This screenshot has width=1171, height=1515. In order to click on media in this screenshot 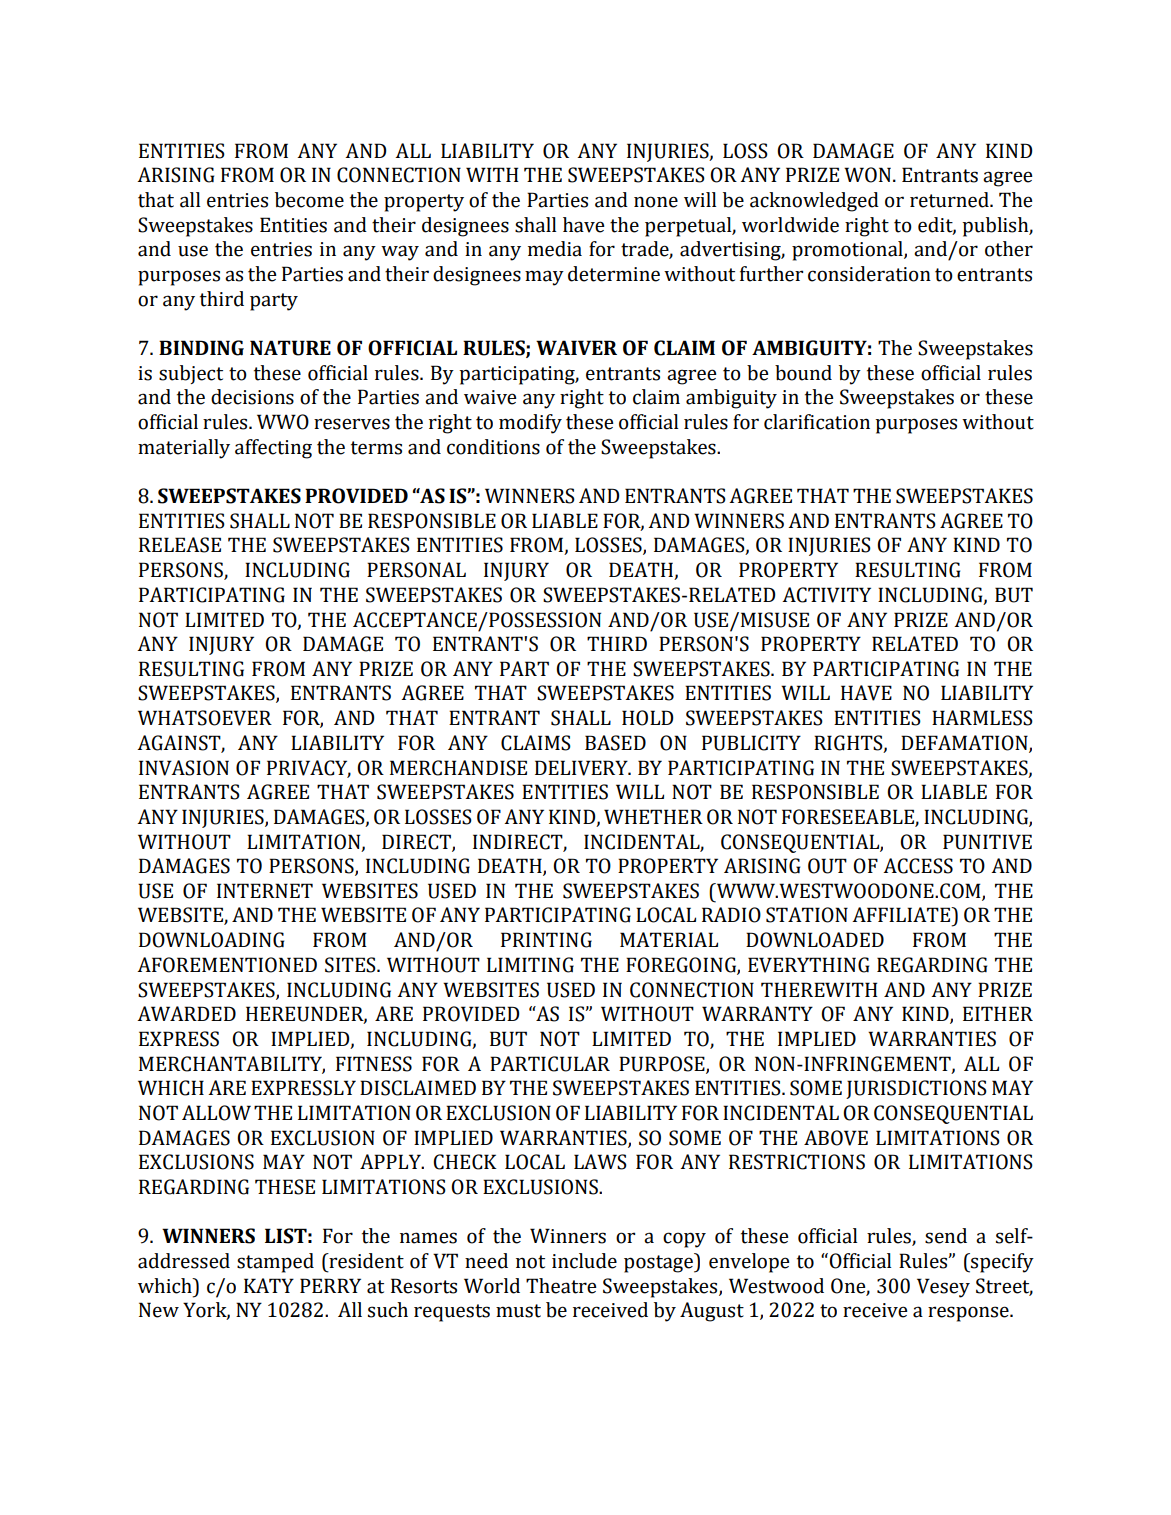, I will do `click(555, 249)`.
